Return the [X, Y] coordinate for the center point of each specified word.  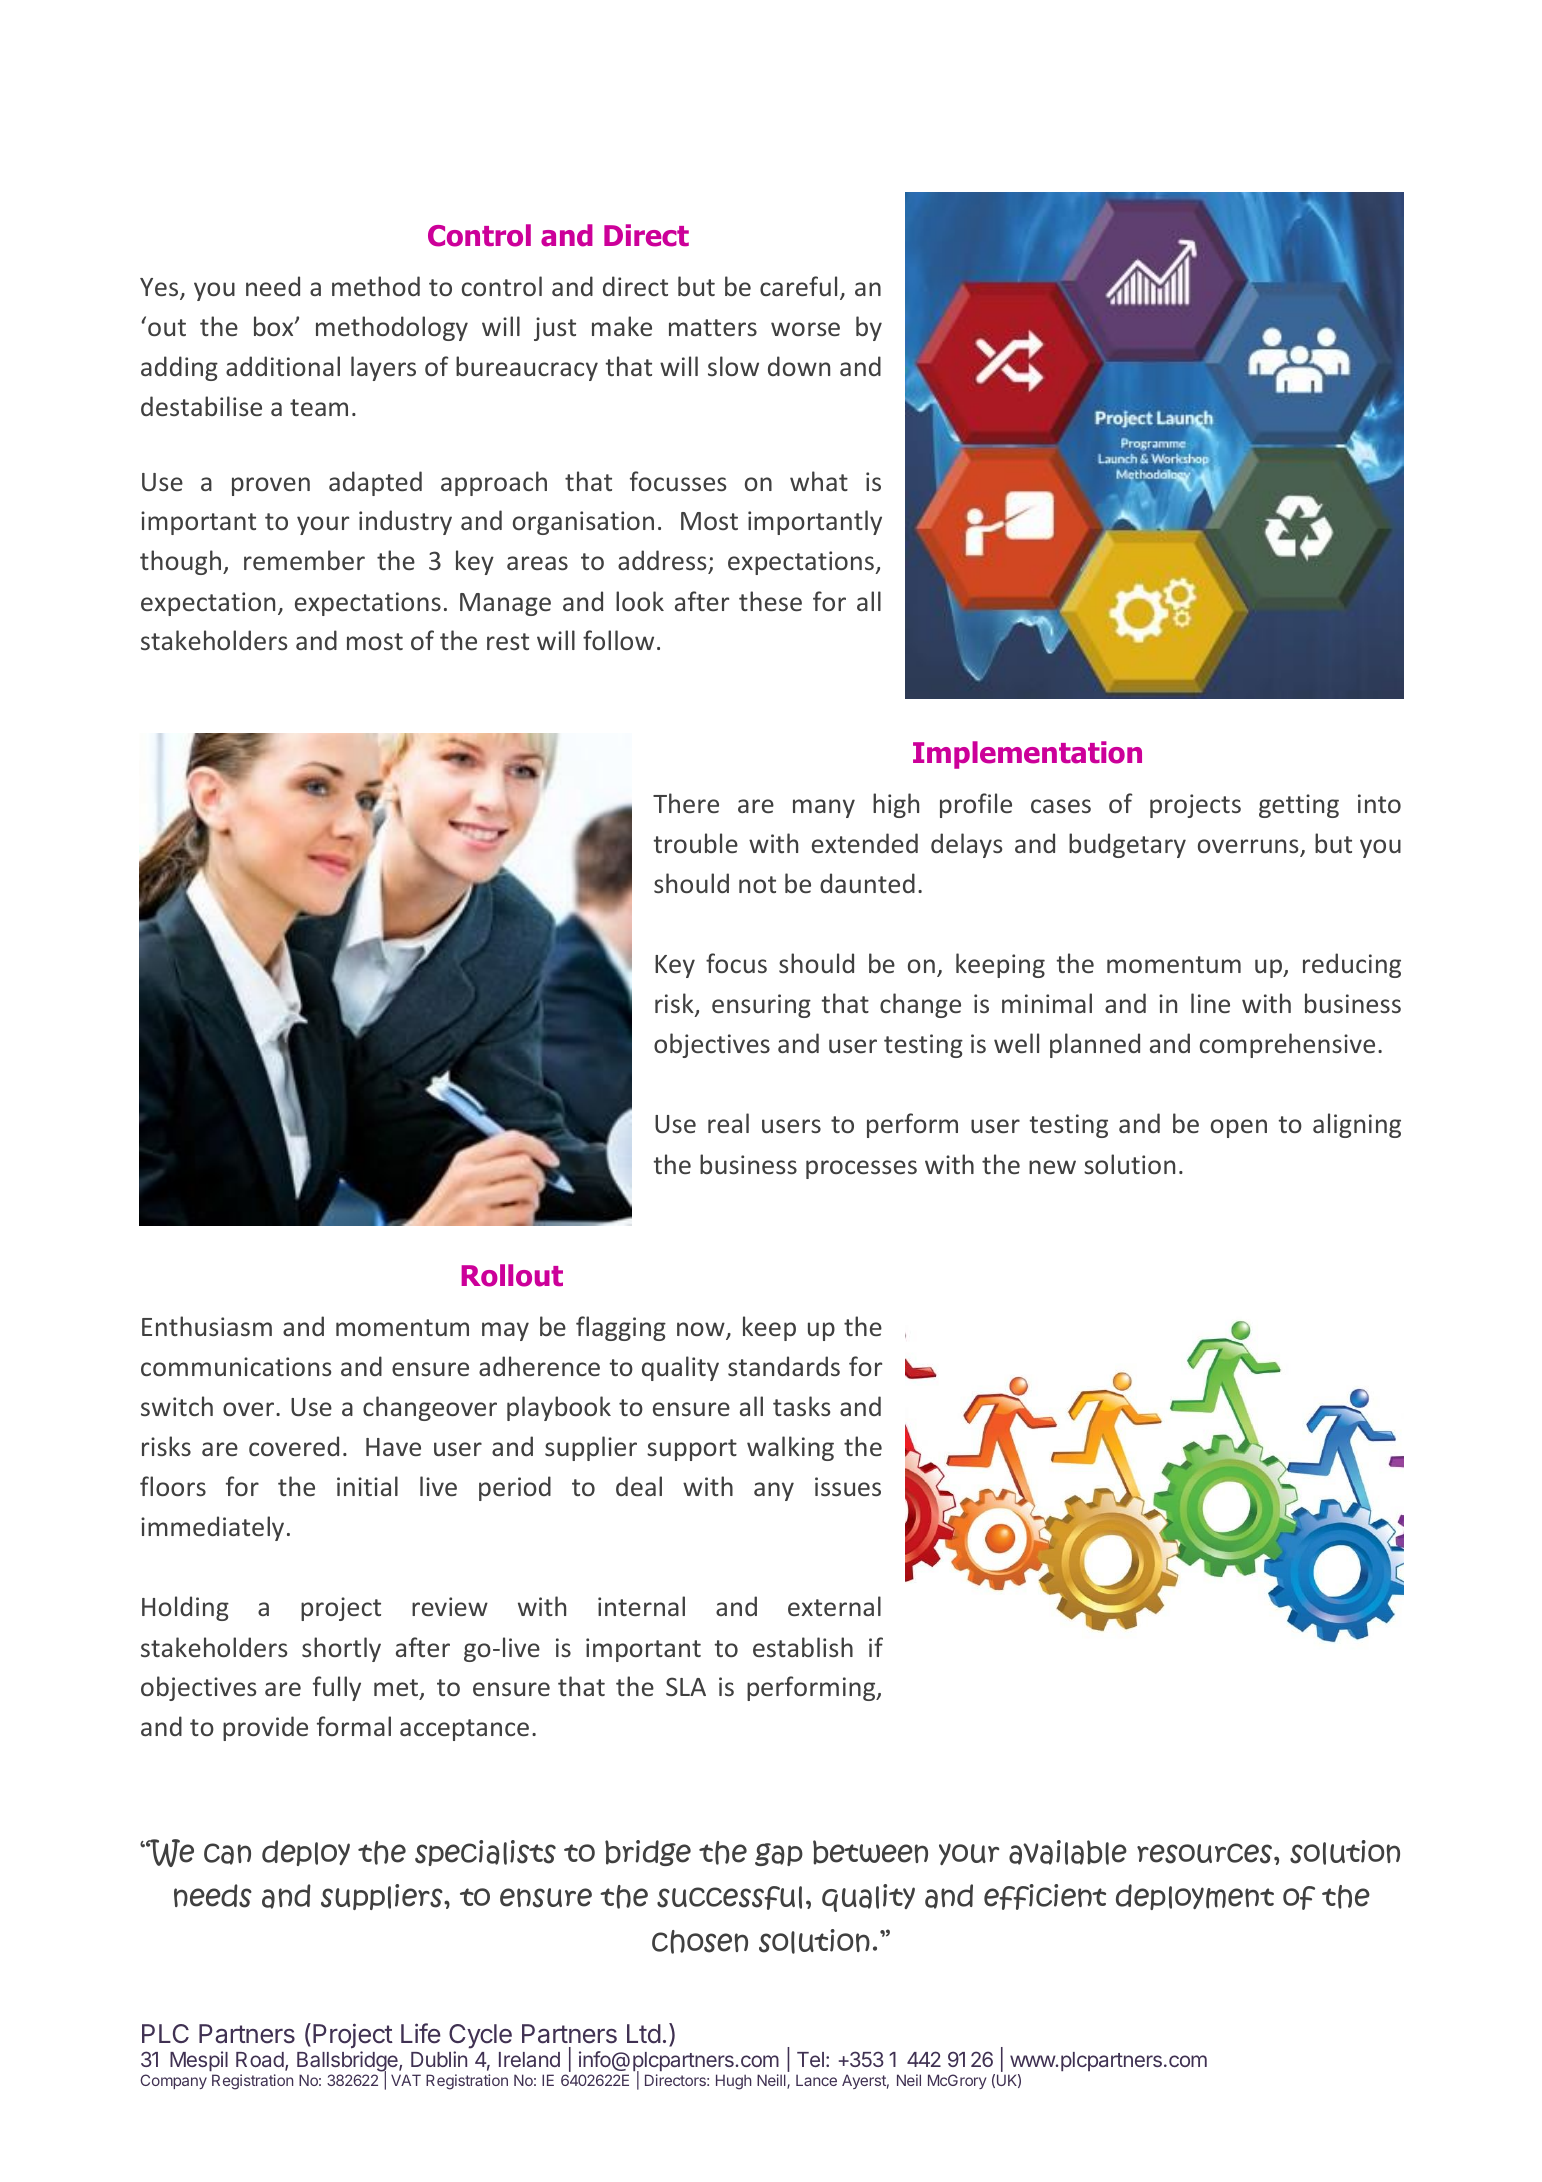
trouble [696, 843]
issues [848, 1486]
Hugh [733, 2082]
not [757, 884]
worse [805, 329]
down [799, 366]
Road [261, 2061]
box [275, 326]
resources [1204, 1853]
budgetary [1127, 845]
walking [790, 1448]
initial [367, 1486]
